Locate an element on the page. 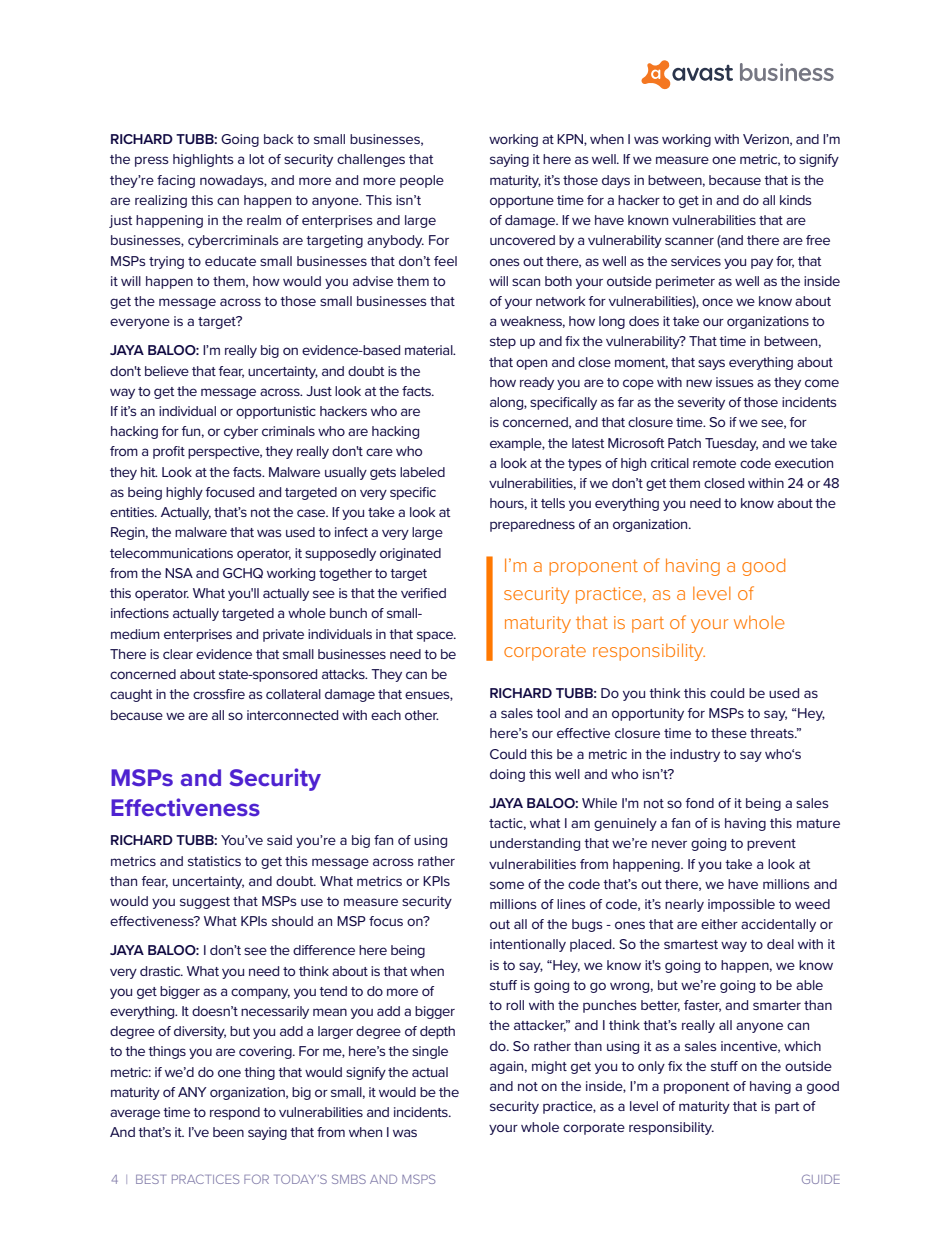  clear is located at coordinates (178, 654).
